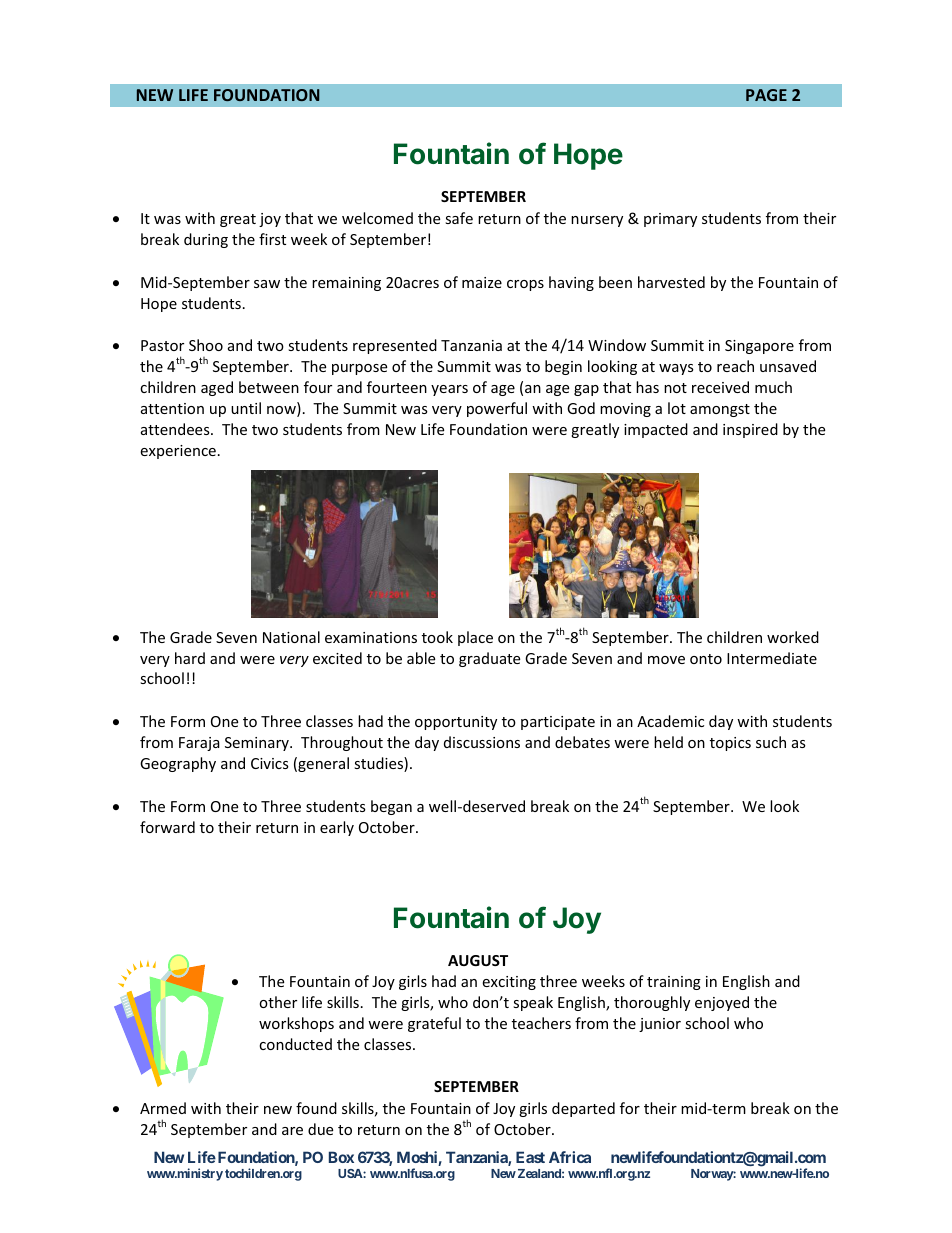 The height and width of the screenshot is (1233, 952). I want to click on experience, so click(178, 452).
